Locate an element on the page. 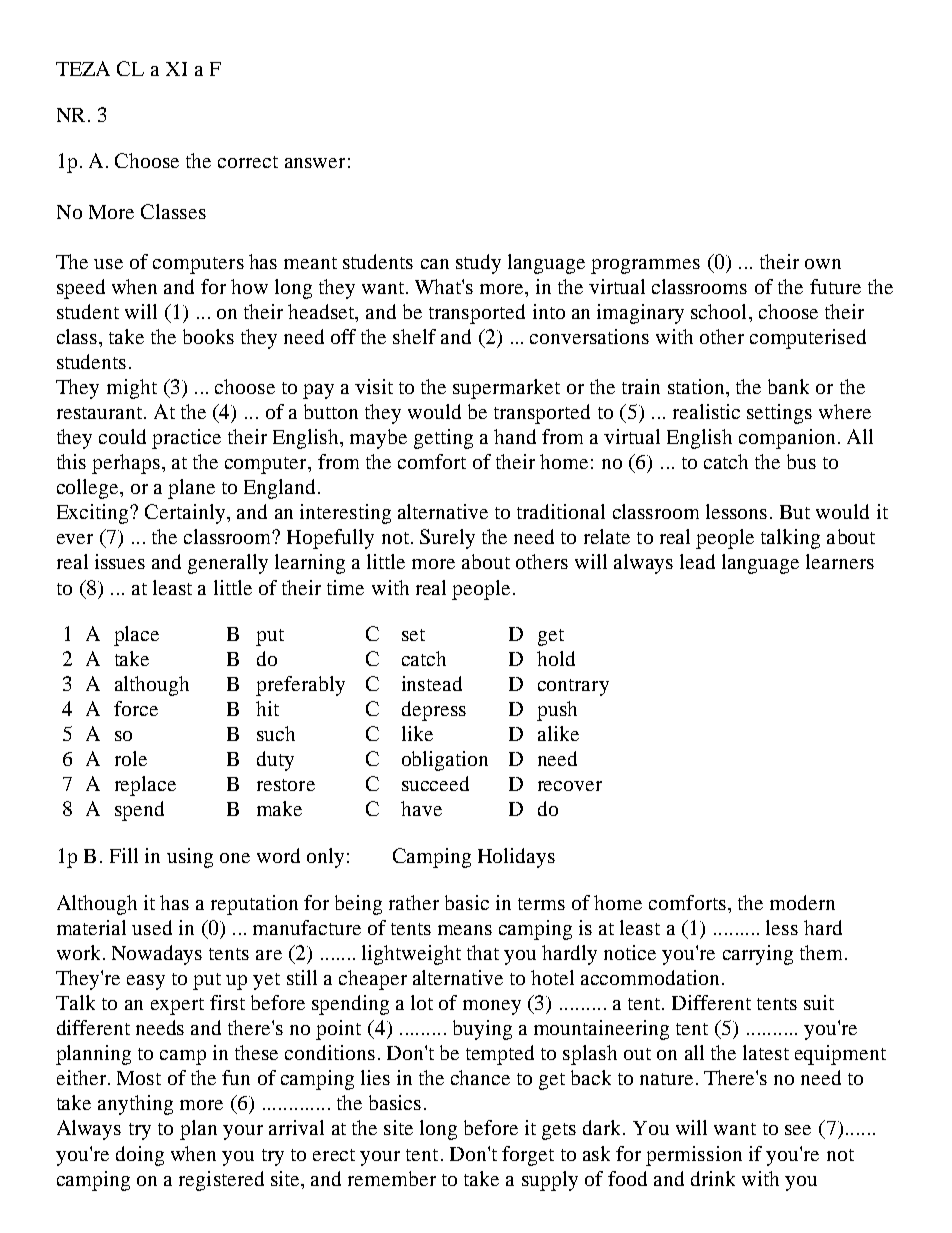  lead is located at coordinates (697, 561).
